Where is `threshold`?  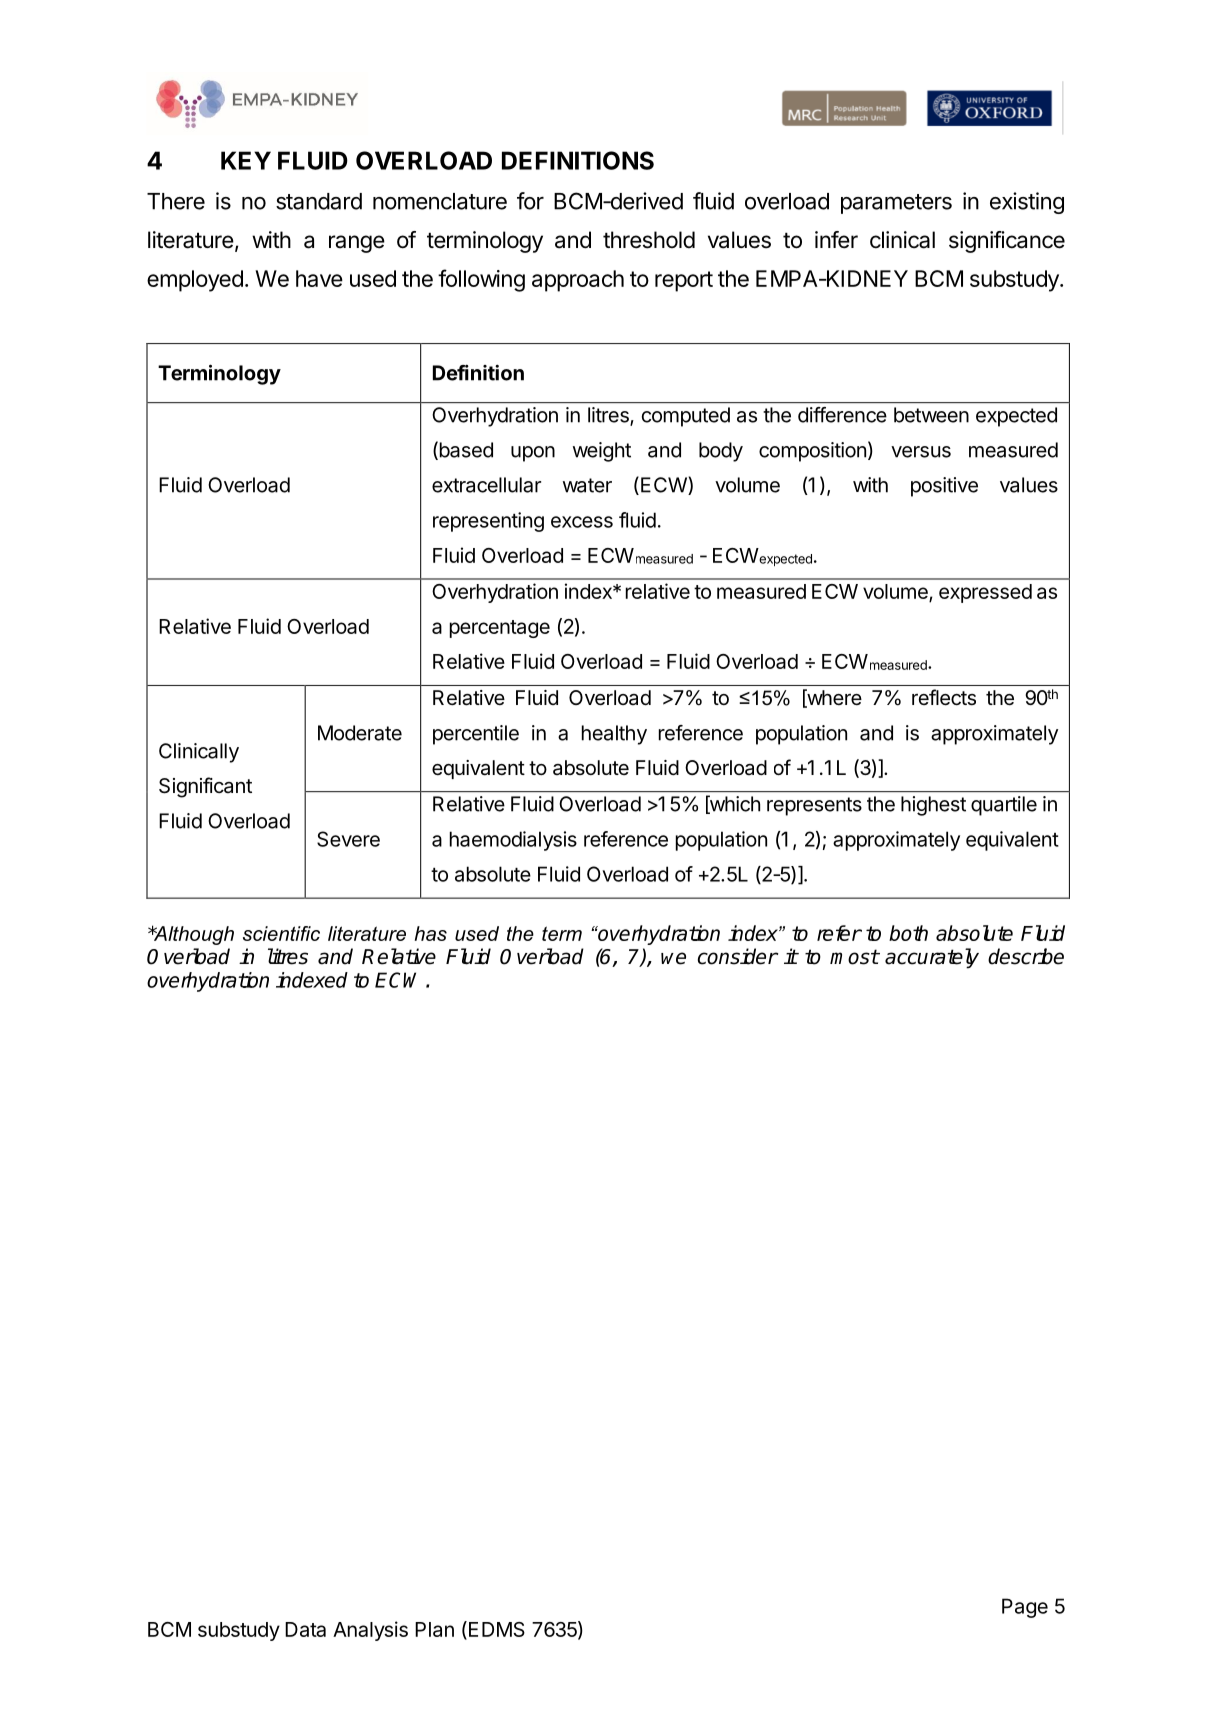 threshold is located at coordinates (649, 240).
